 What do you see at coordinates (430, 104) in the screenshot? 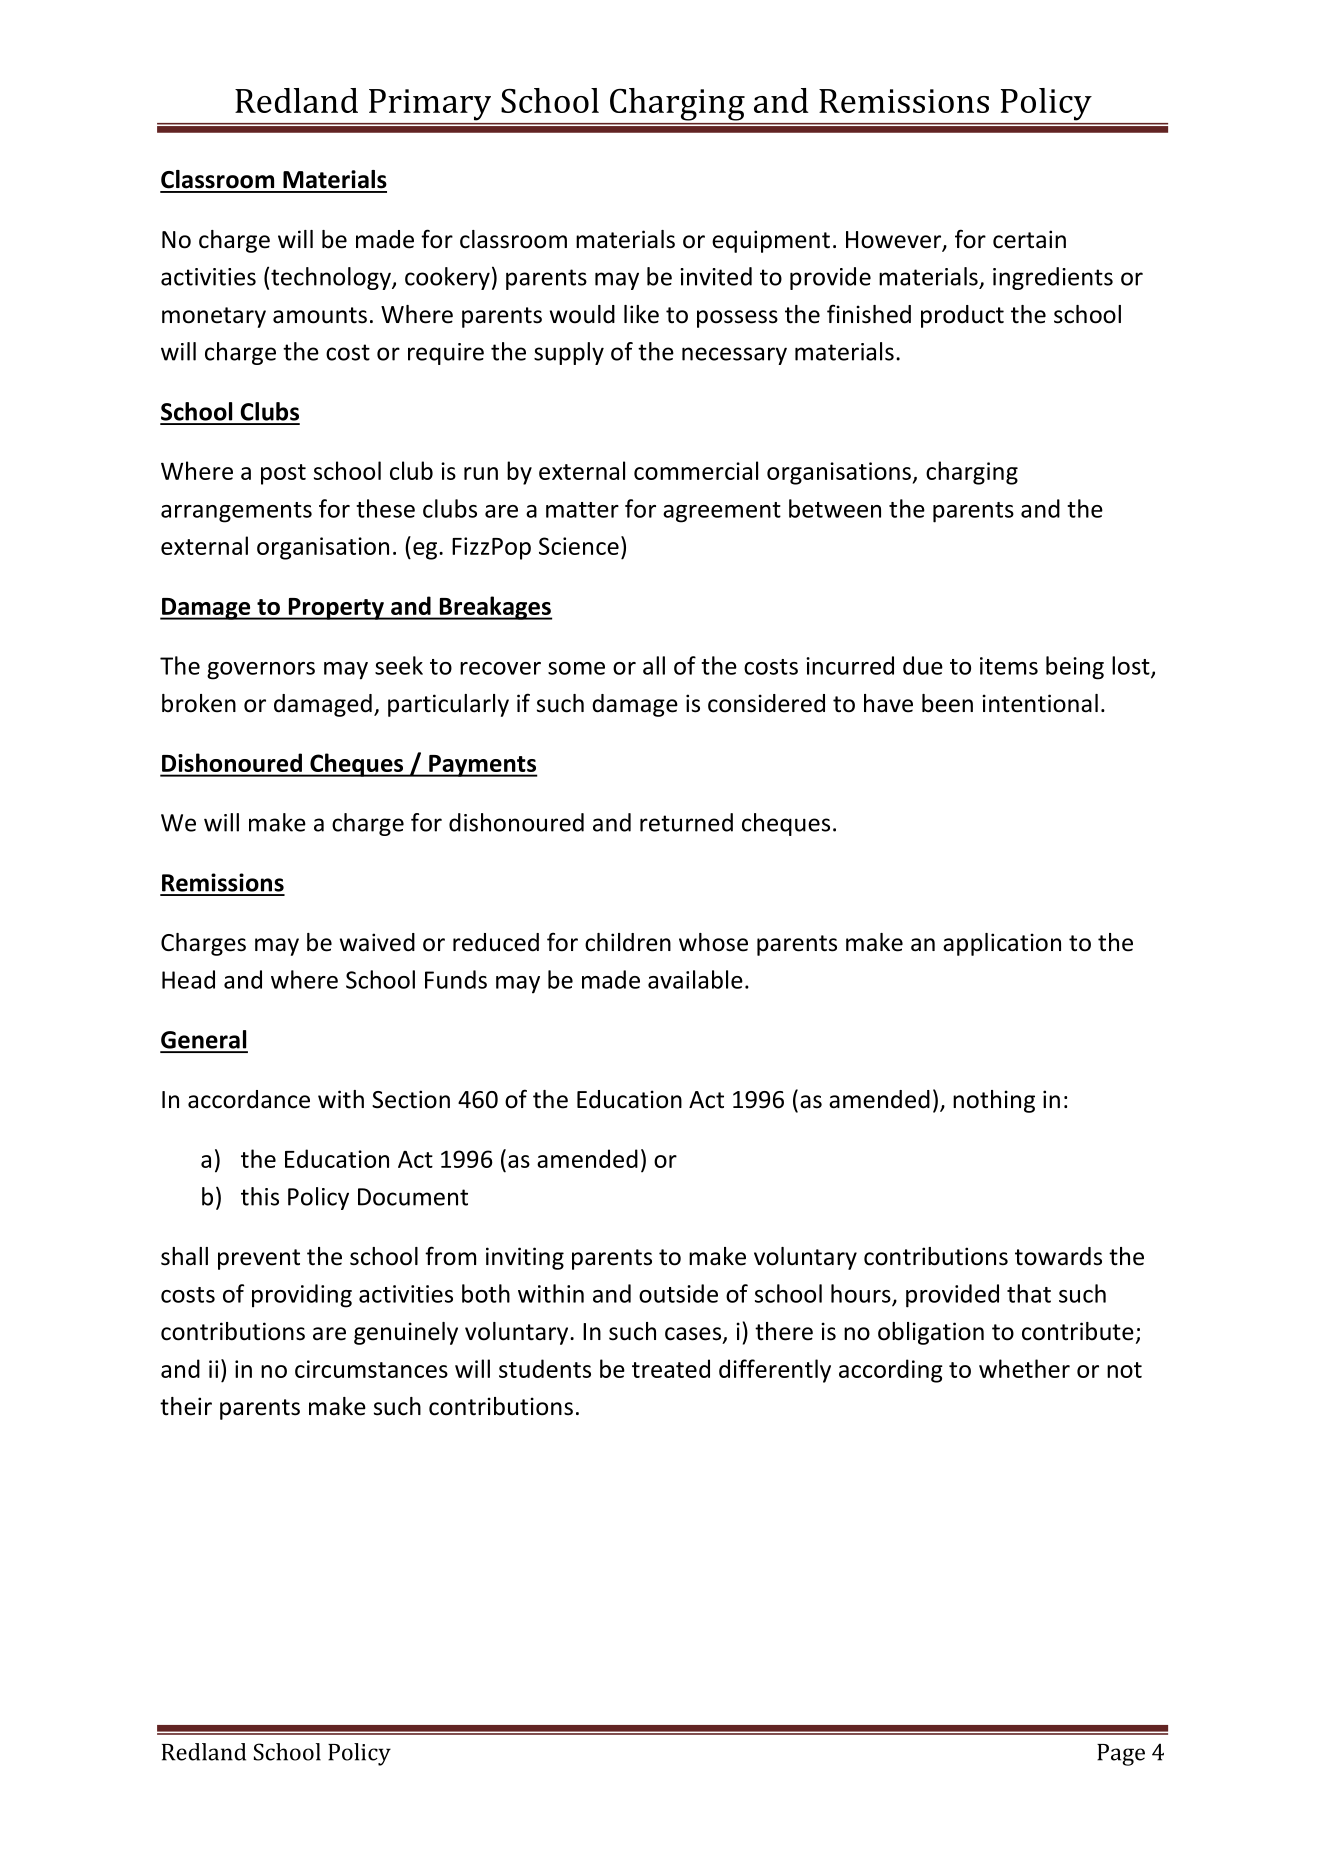
I see `Primary` at bounding box center [430, 104].
